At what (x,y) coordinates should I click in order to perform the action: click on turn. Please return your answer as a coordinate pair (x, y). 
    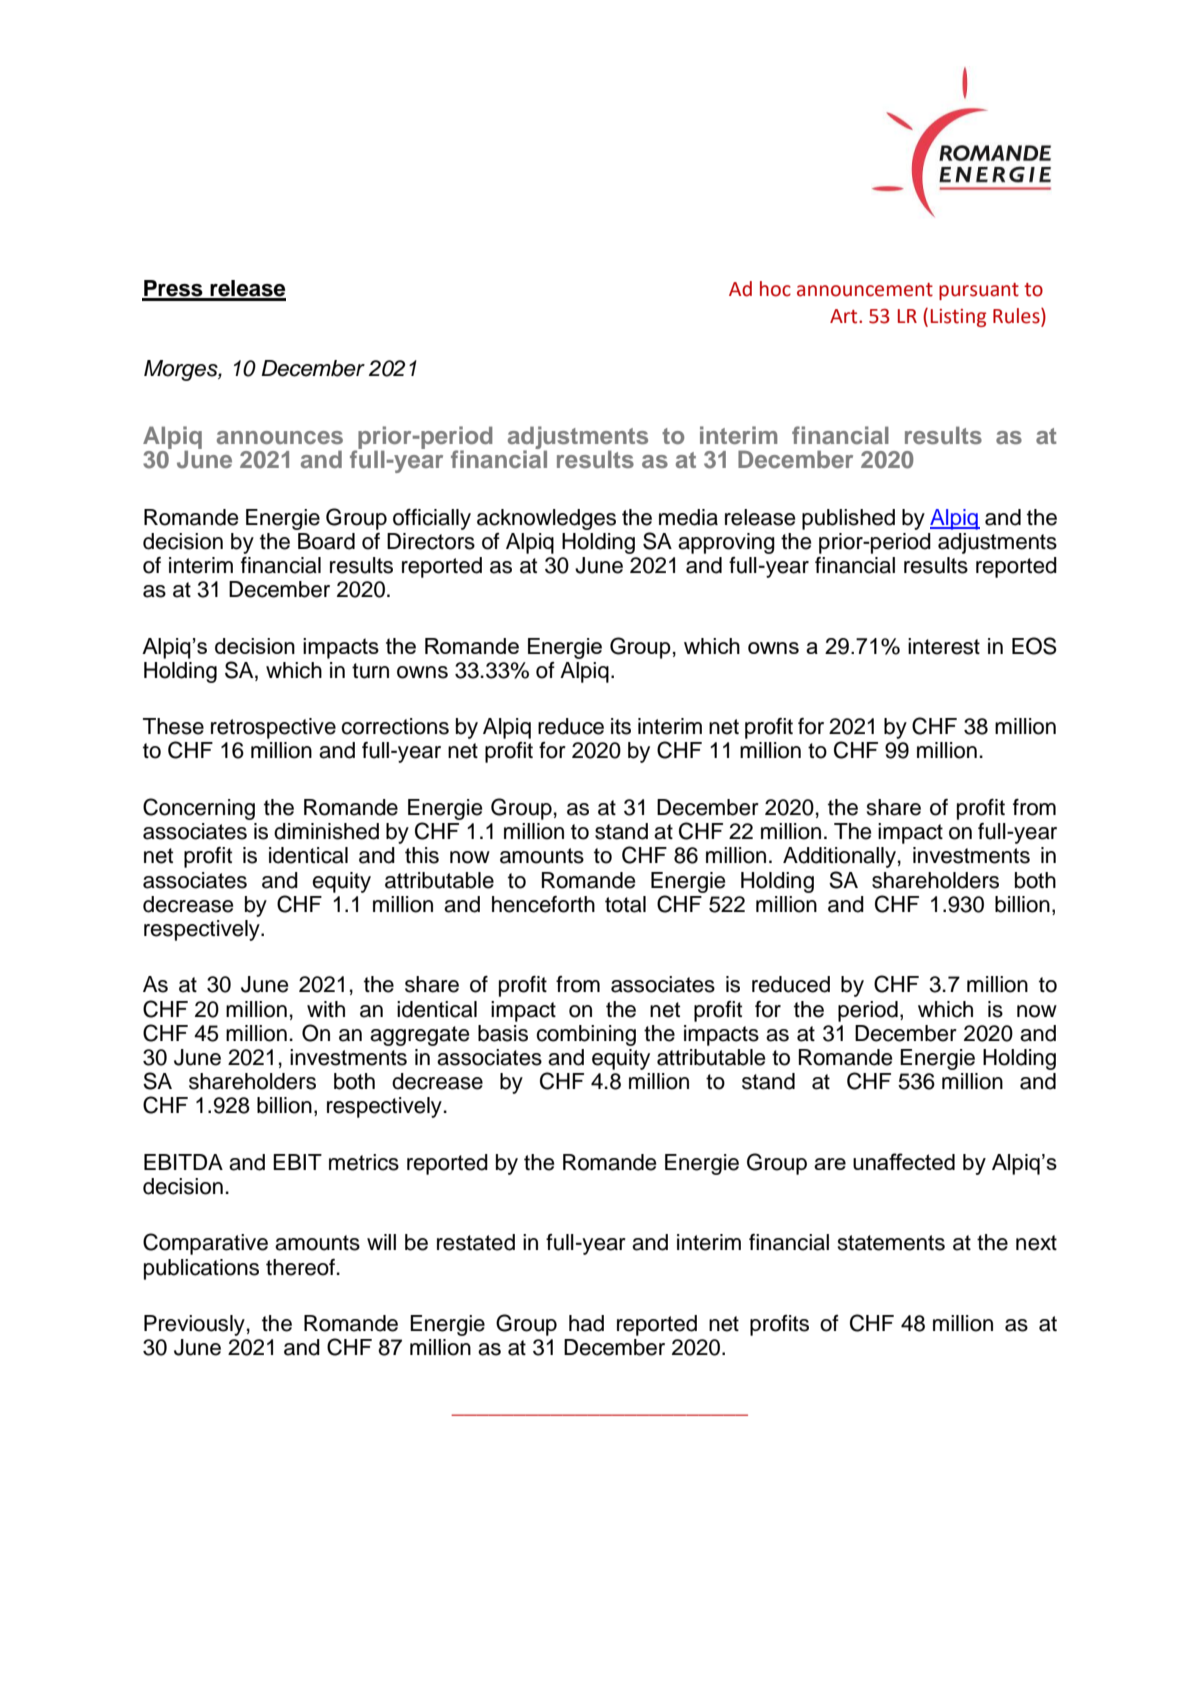
    Looking at the image, I should click on (370, 671).
